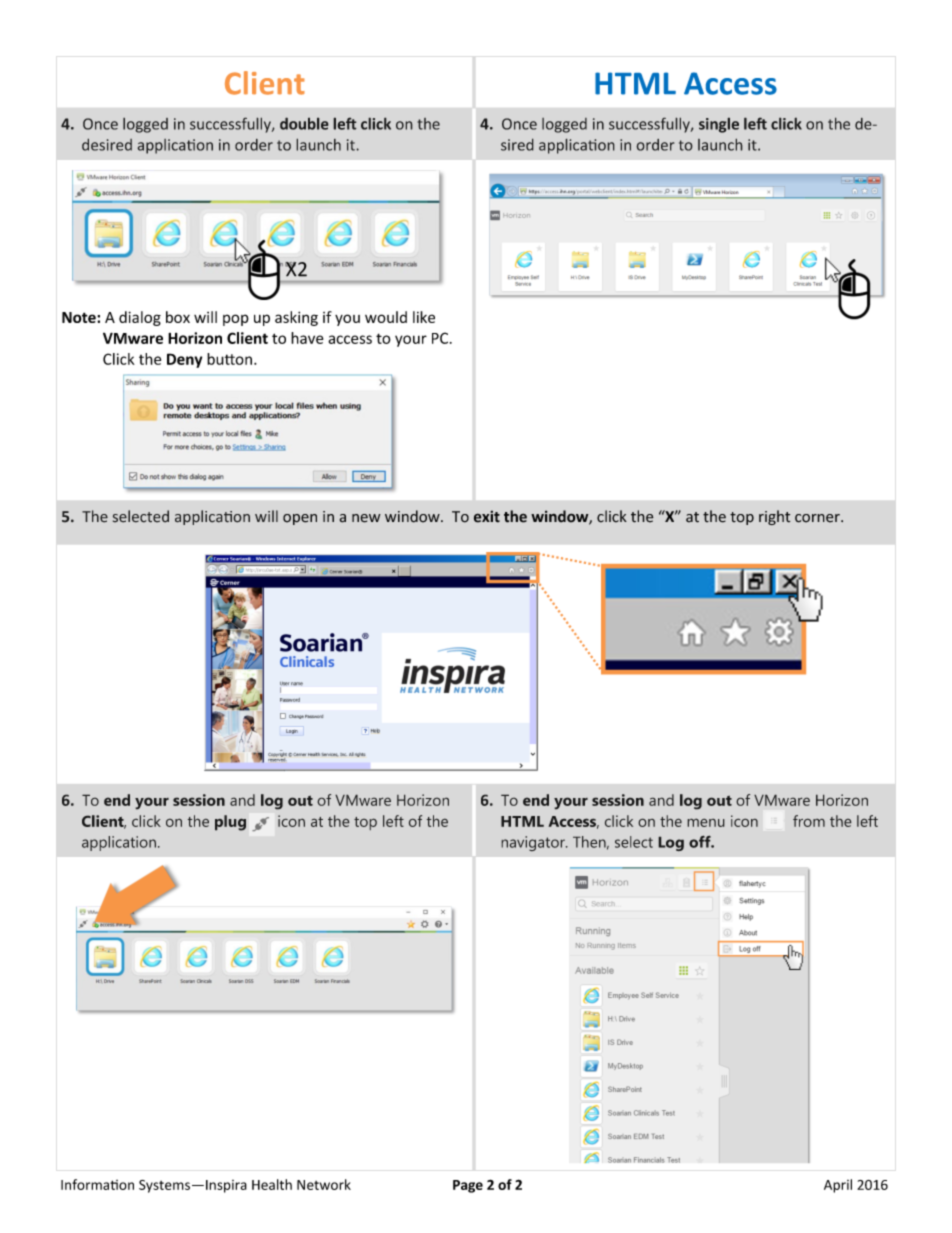  I want to click on right, so click(774, 517).
